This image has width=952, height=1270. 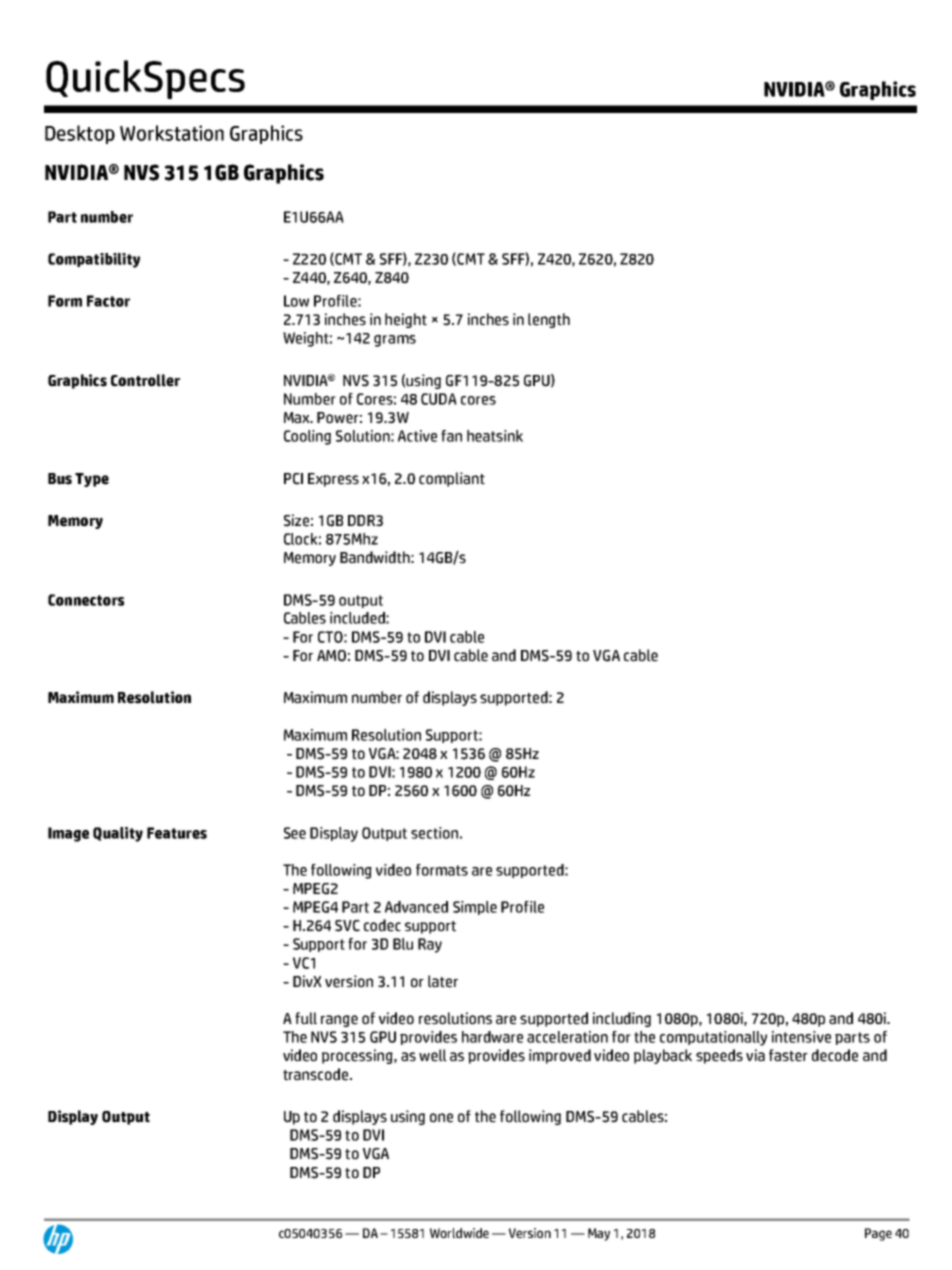 I want to click on compliant, so click(x=452, y=479).
